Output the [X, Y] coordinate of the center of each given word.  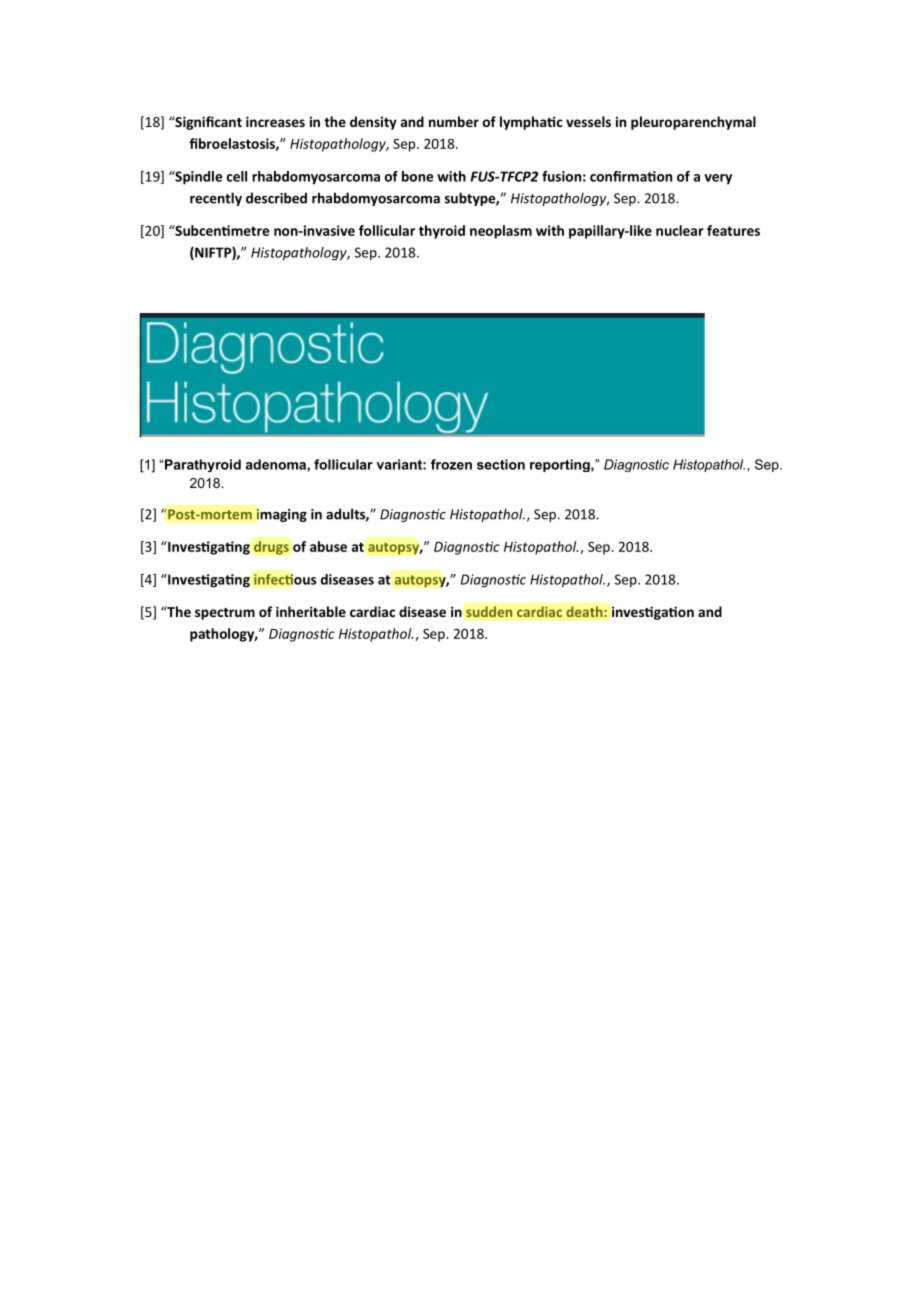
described [276, 198]
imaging [281, 515]
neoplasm [501, 232]
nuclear [680, 230]
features [733, 230]
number [454, 121]
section [501, 464]
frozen [451, 464]
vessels [588, 121]
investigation [653, 613]
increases [275, 121]
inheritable [311, 611]
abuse [328, 546]
